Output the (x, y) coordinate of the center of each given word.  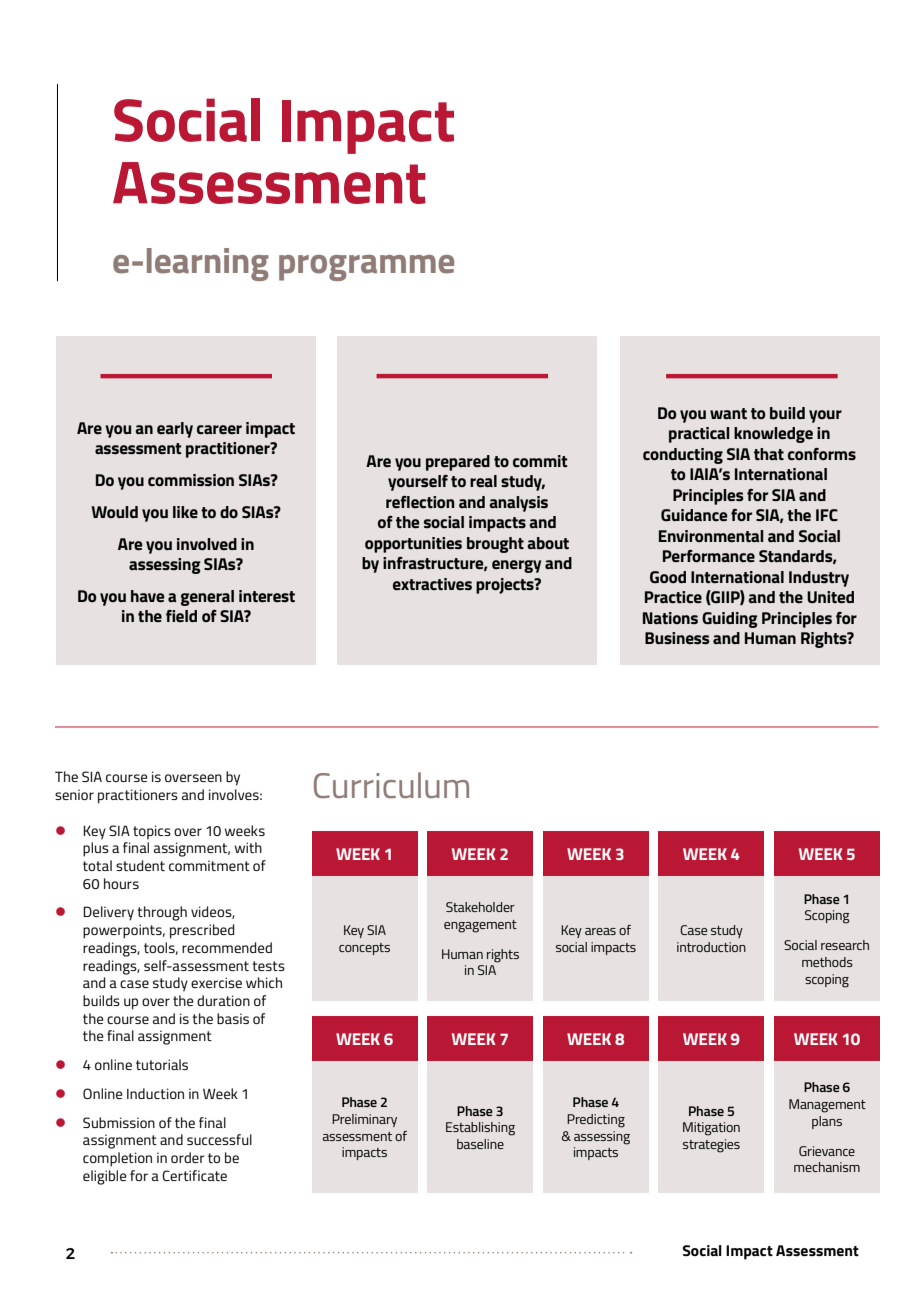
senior (74, 794)
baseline (480, 1144)
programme (366, 268)
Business (677, 638)
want (728, 413)
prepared (458, 463)
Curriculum (391, 785)
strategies (711, 1146)
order (187, 1157)
